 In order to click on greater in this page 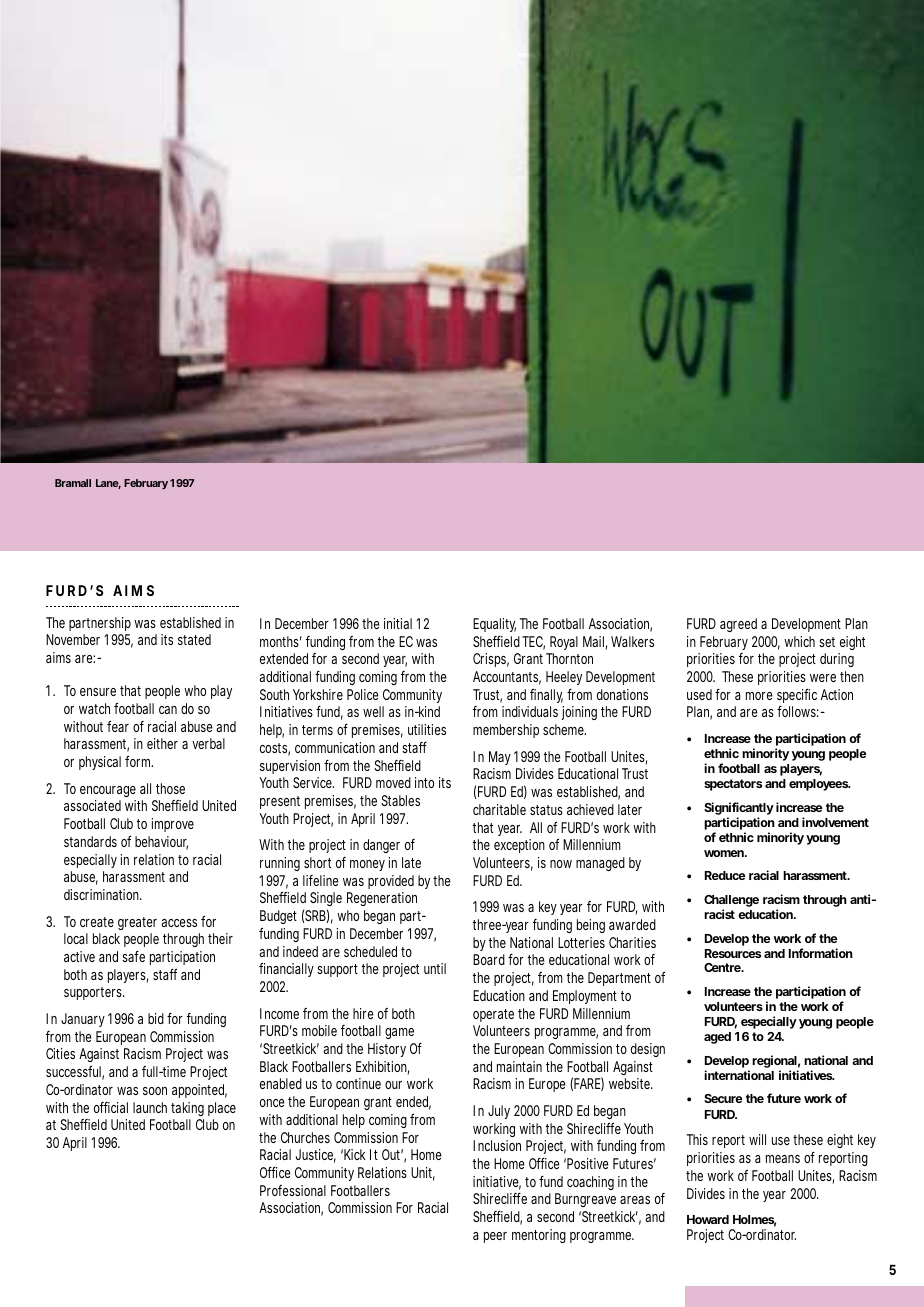, I will do `click(137, 923)`.
